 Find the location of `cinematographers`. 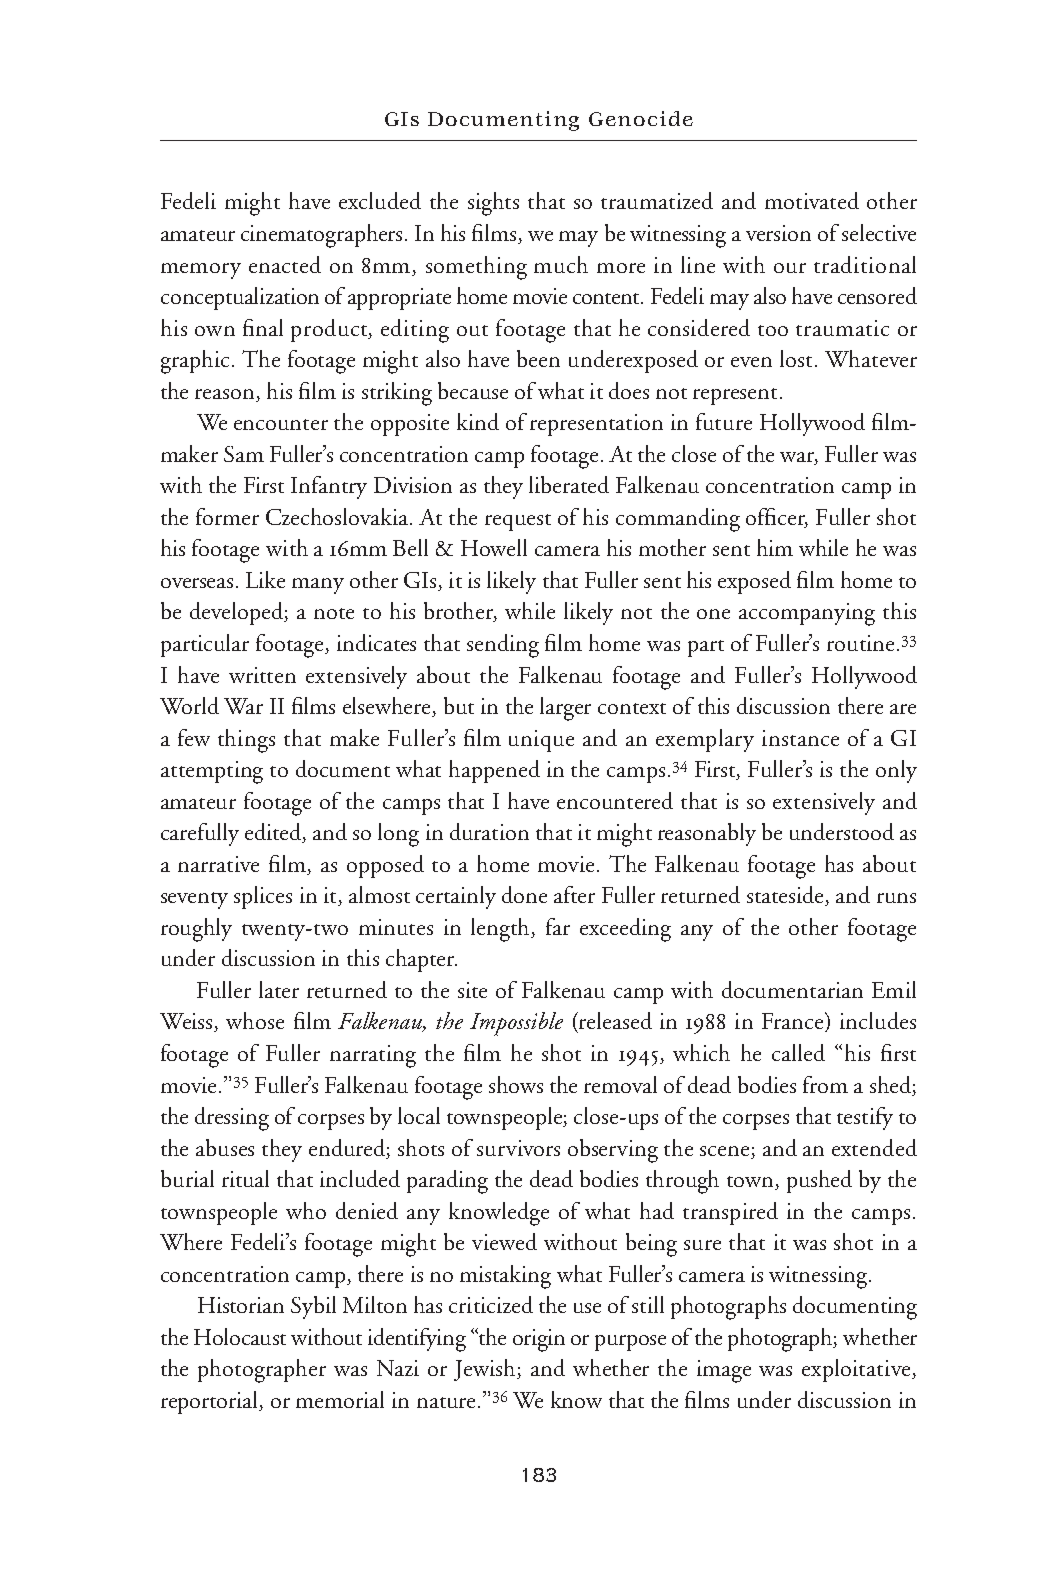

cinematographers is located at coordinates (323, 236).
